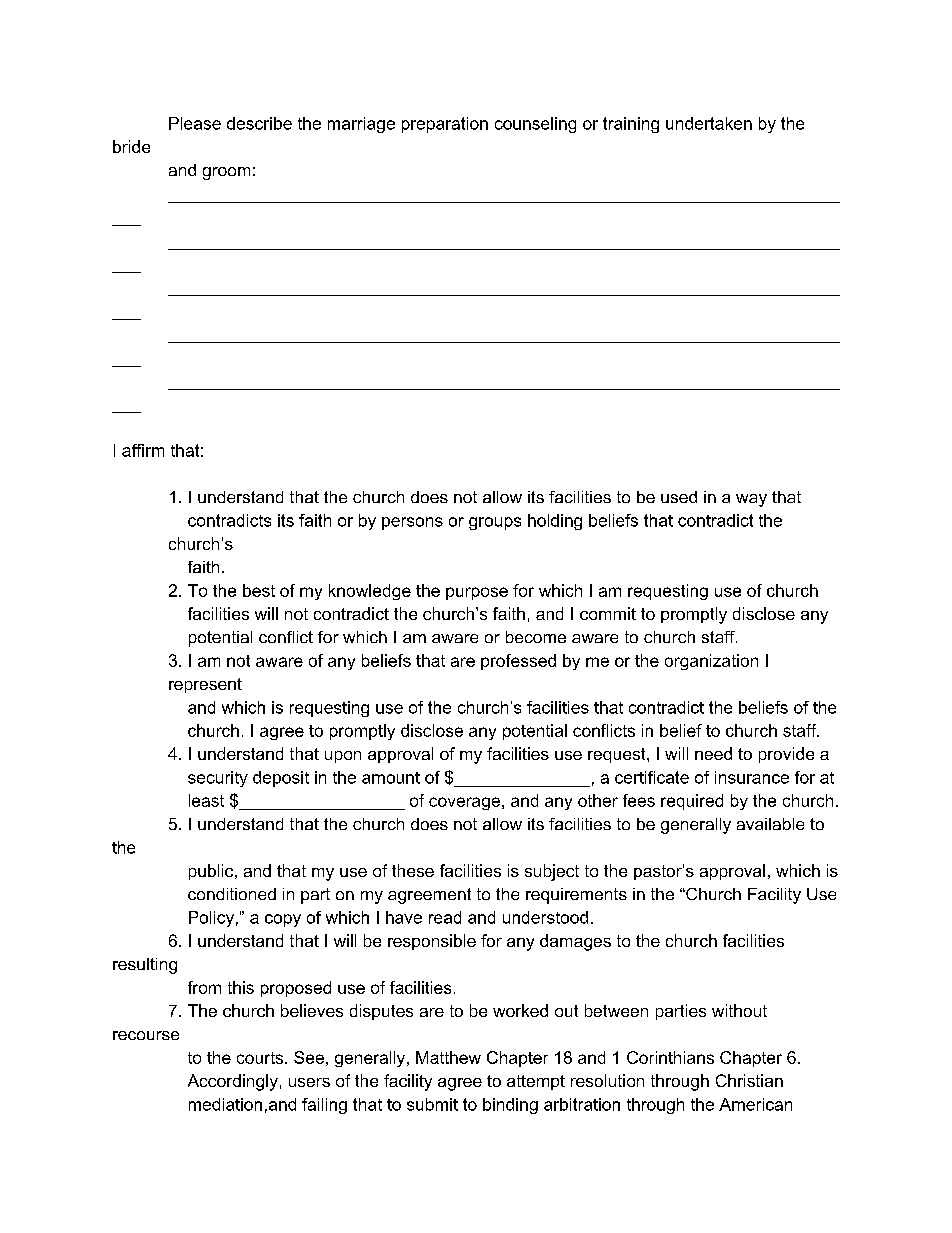  I want to click on groom, so click(226, 173).
